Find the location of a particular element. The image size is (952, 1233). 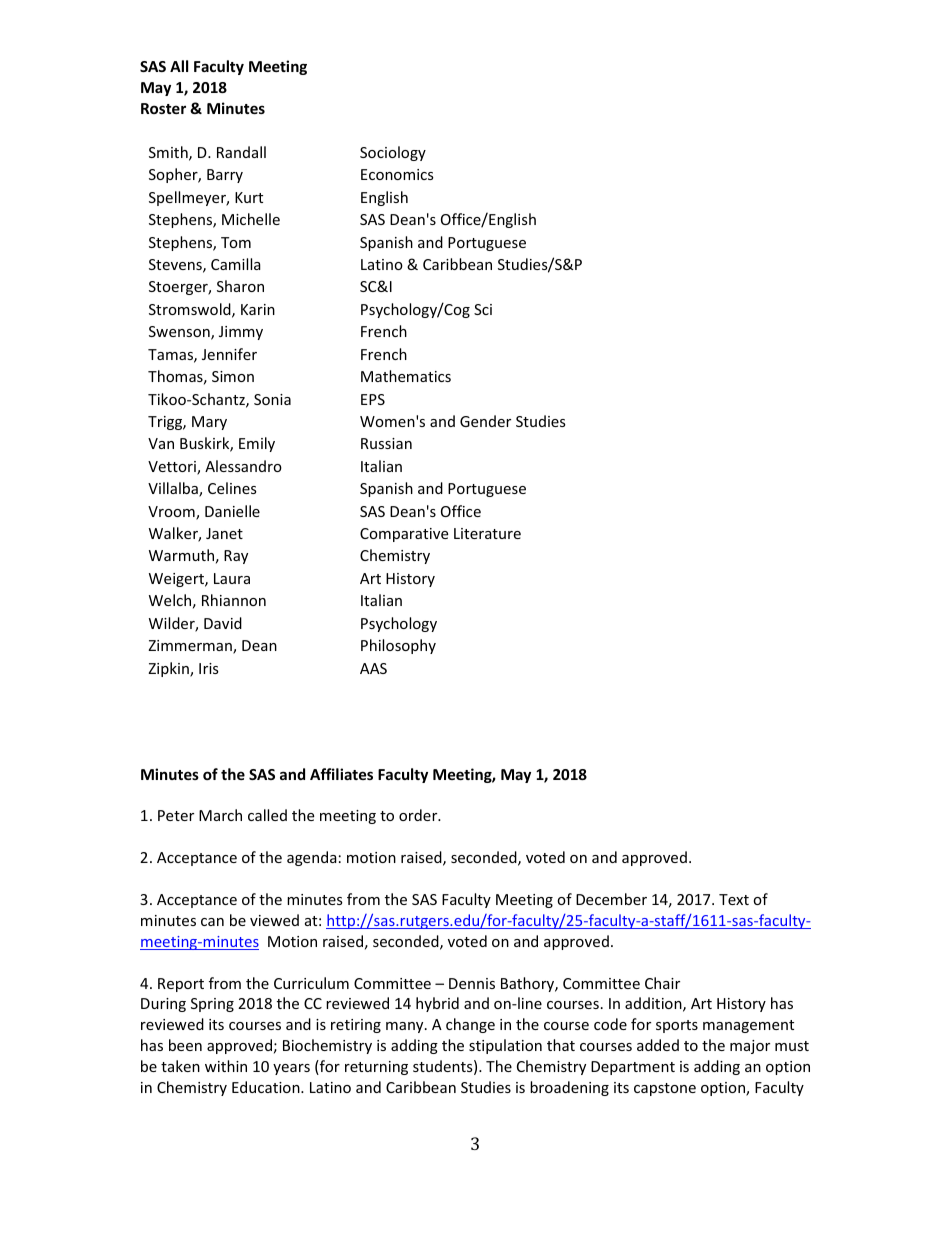

Sociology is located at coordinates (393, 153).
